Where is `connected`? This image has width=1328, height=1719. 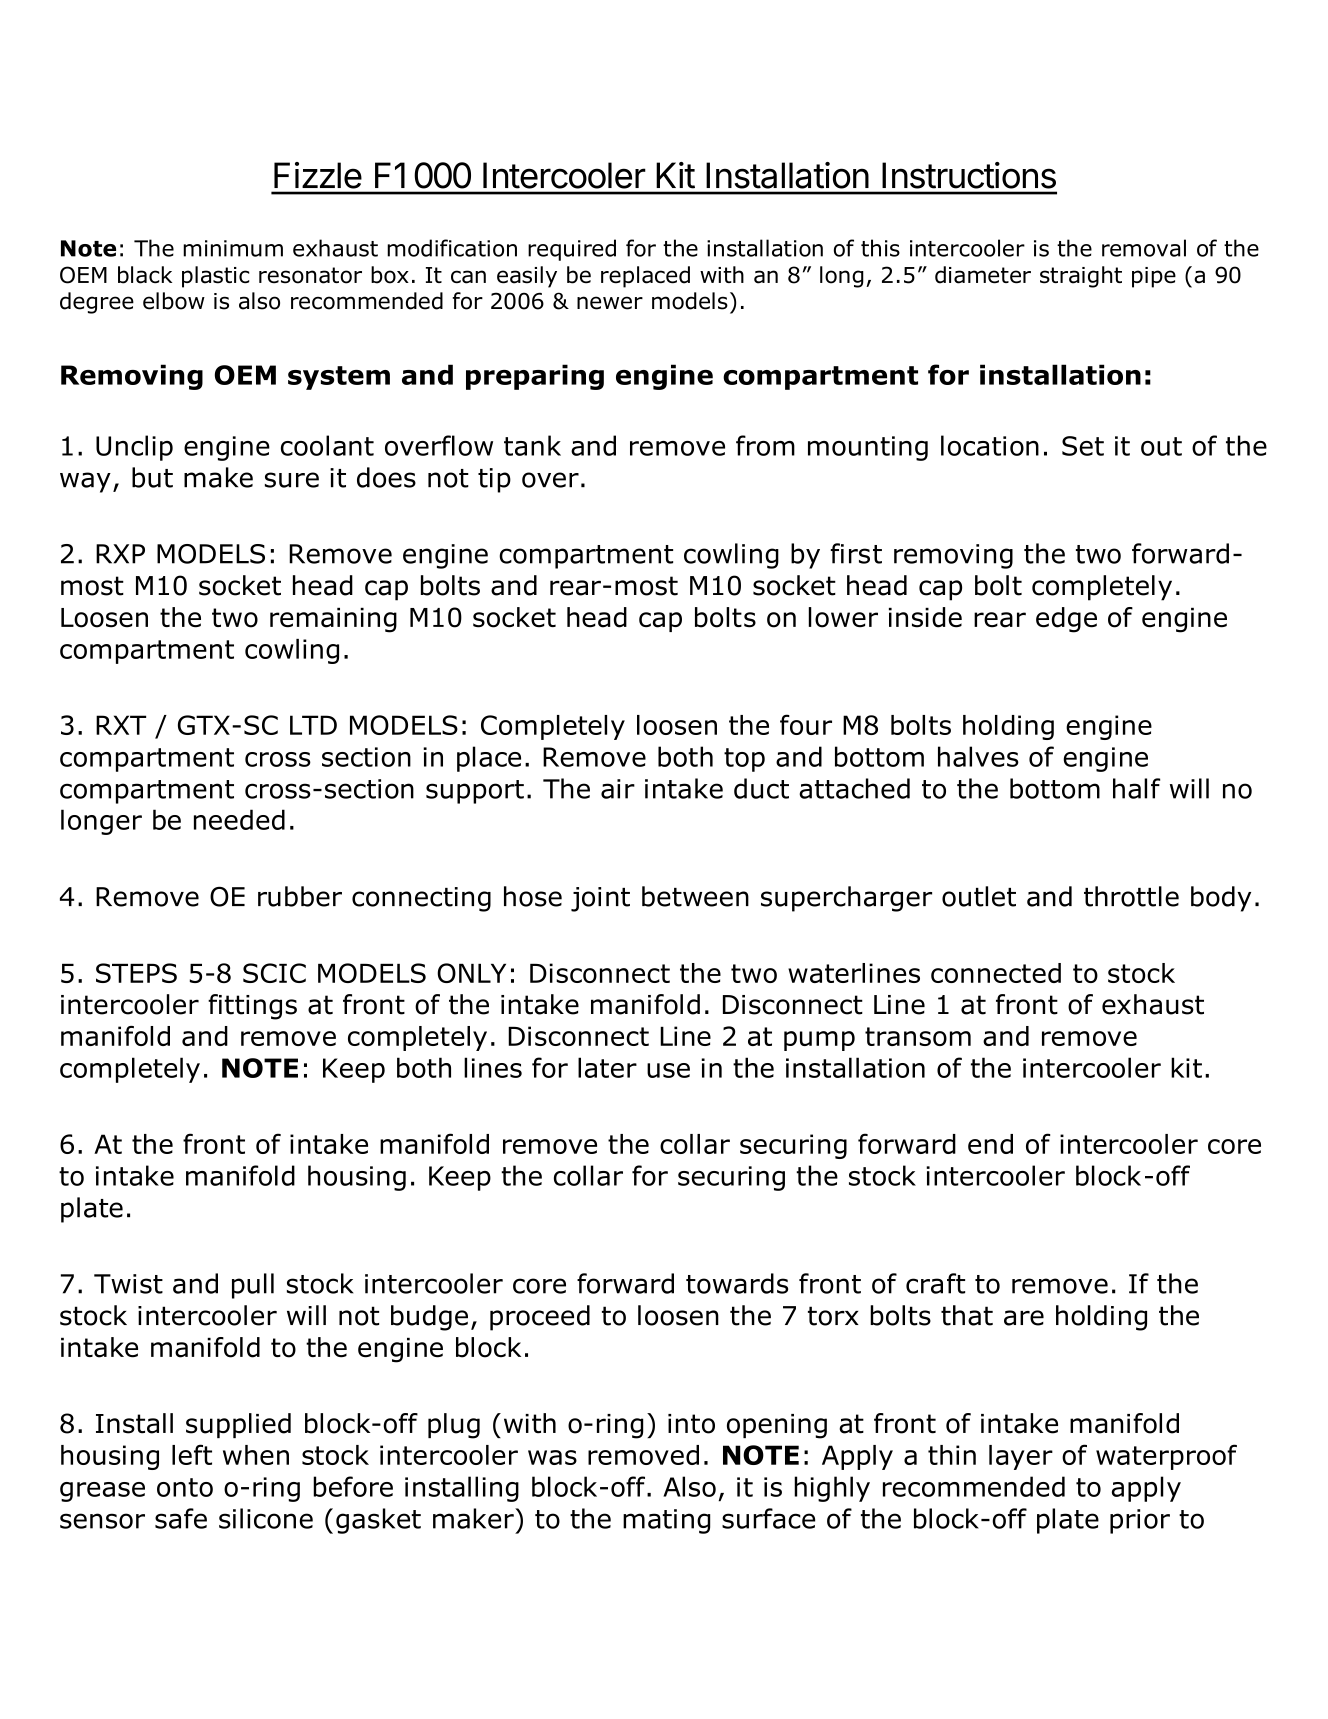
connected is located at coordinates (996, 973).
